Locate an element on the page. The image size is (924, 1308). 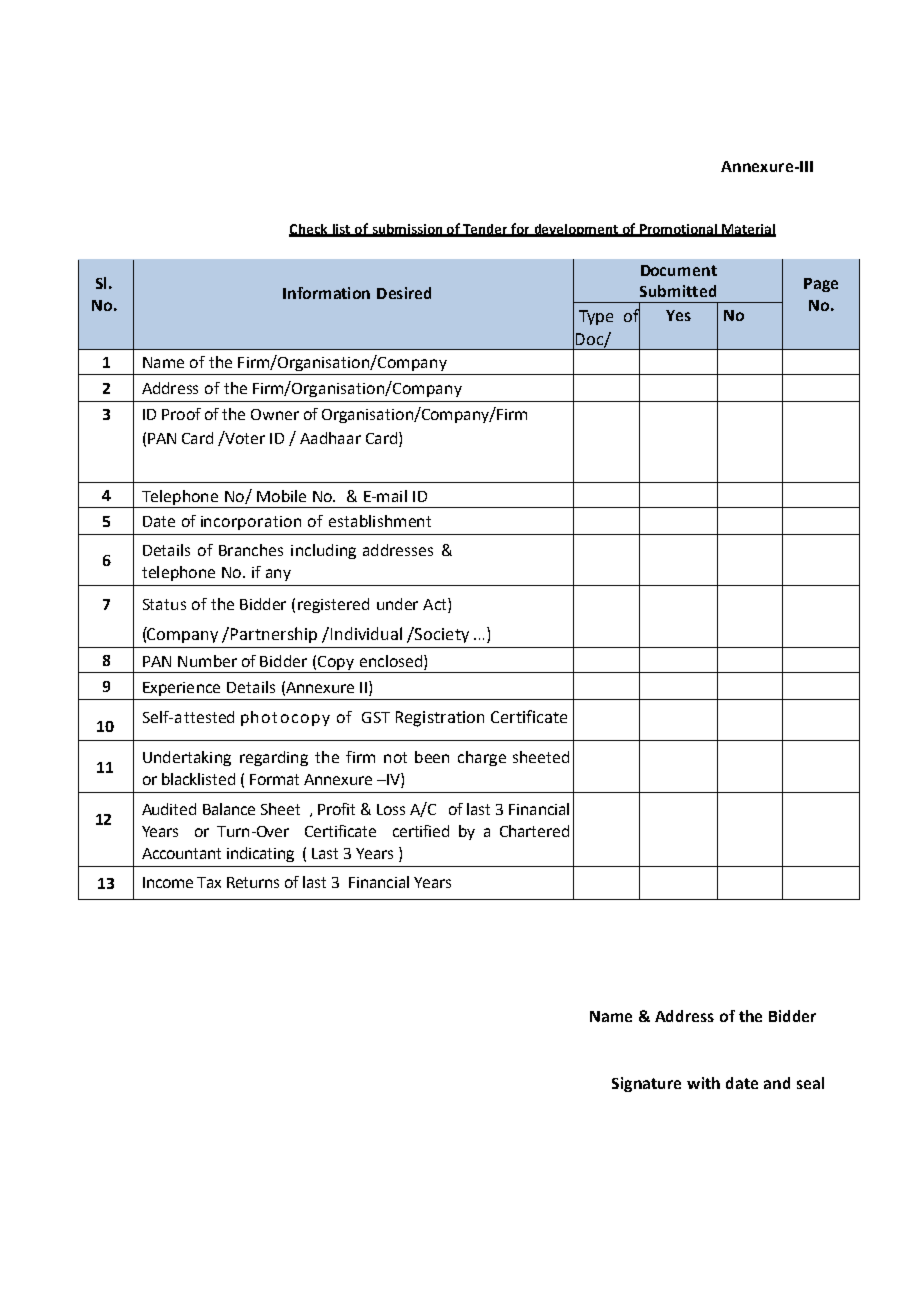
Act is located at coordinates (436, 605).
